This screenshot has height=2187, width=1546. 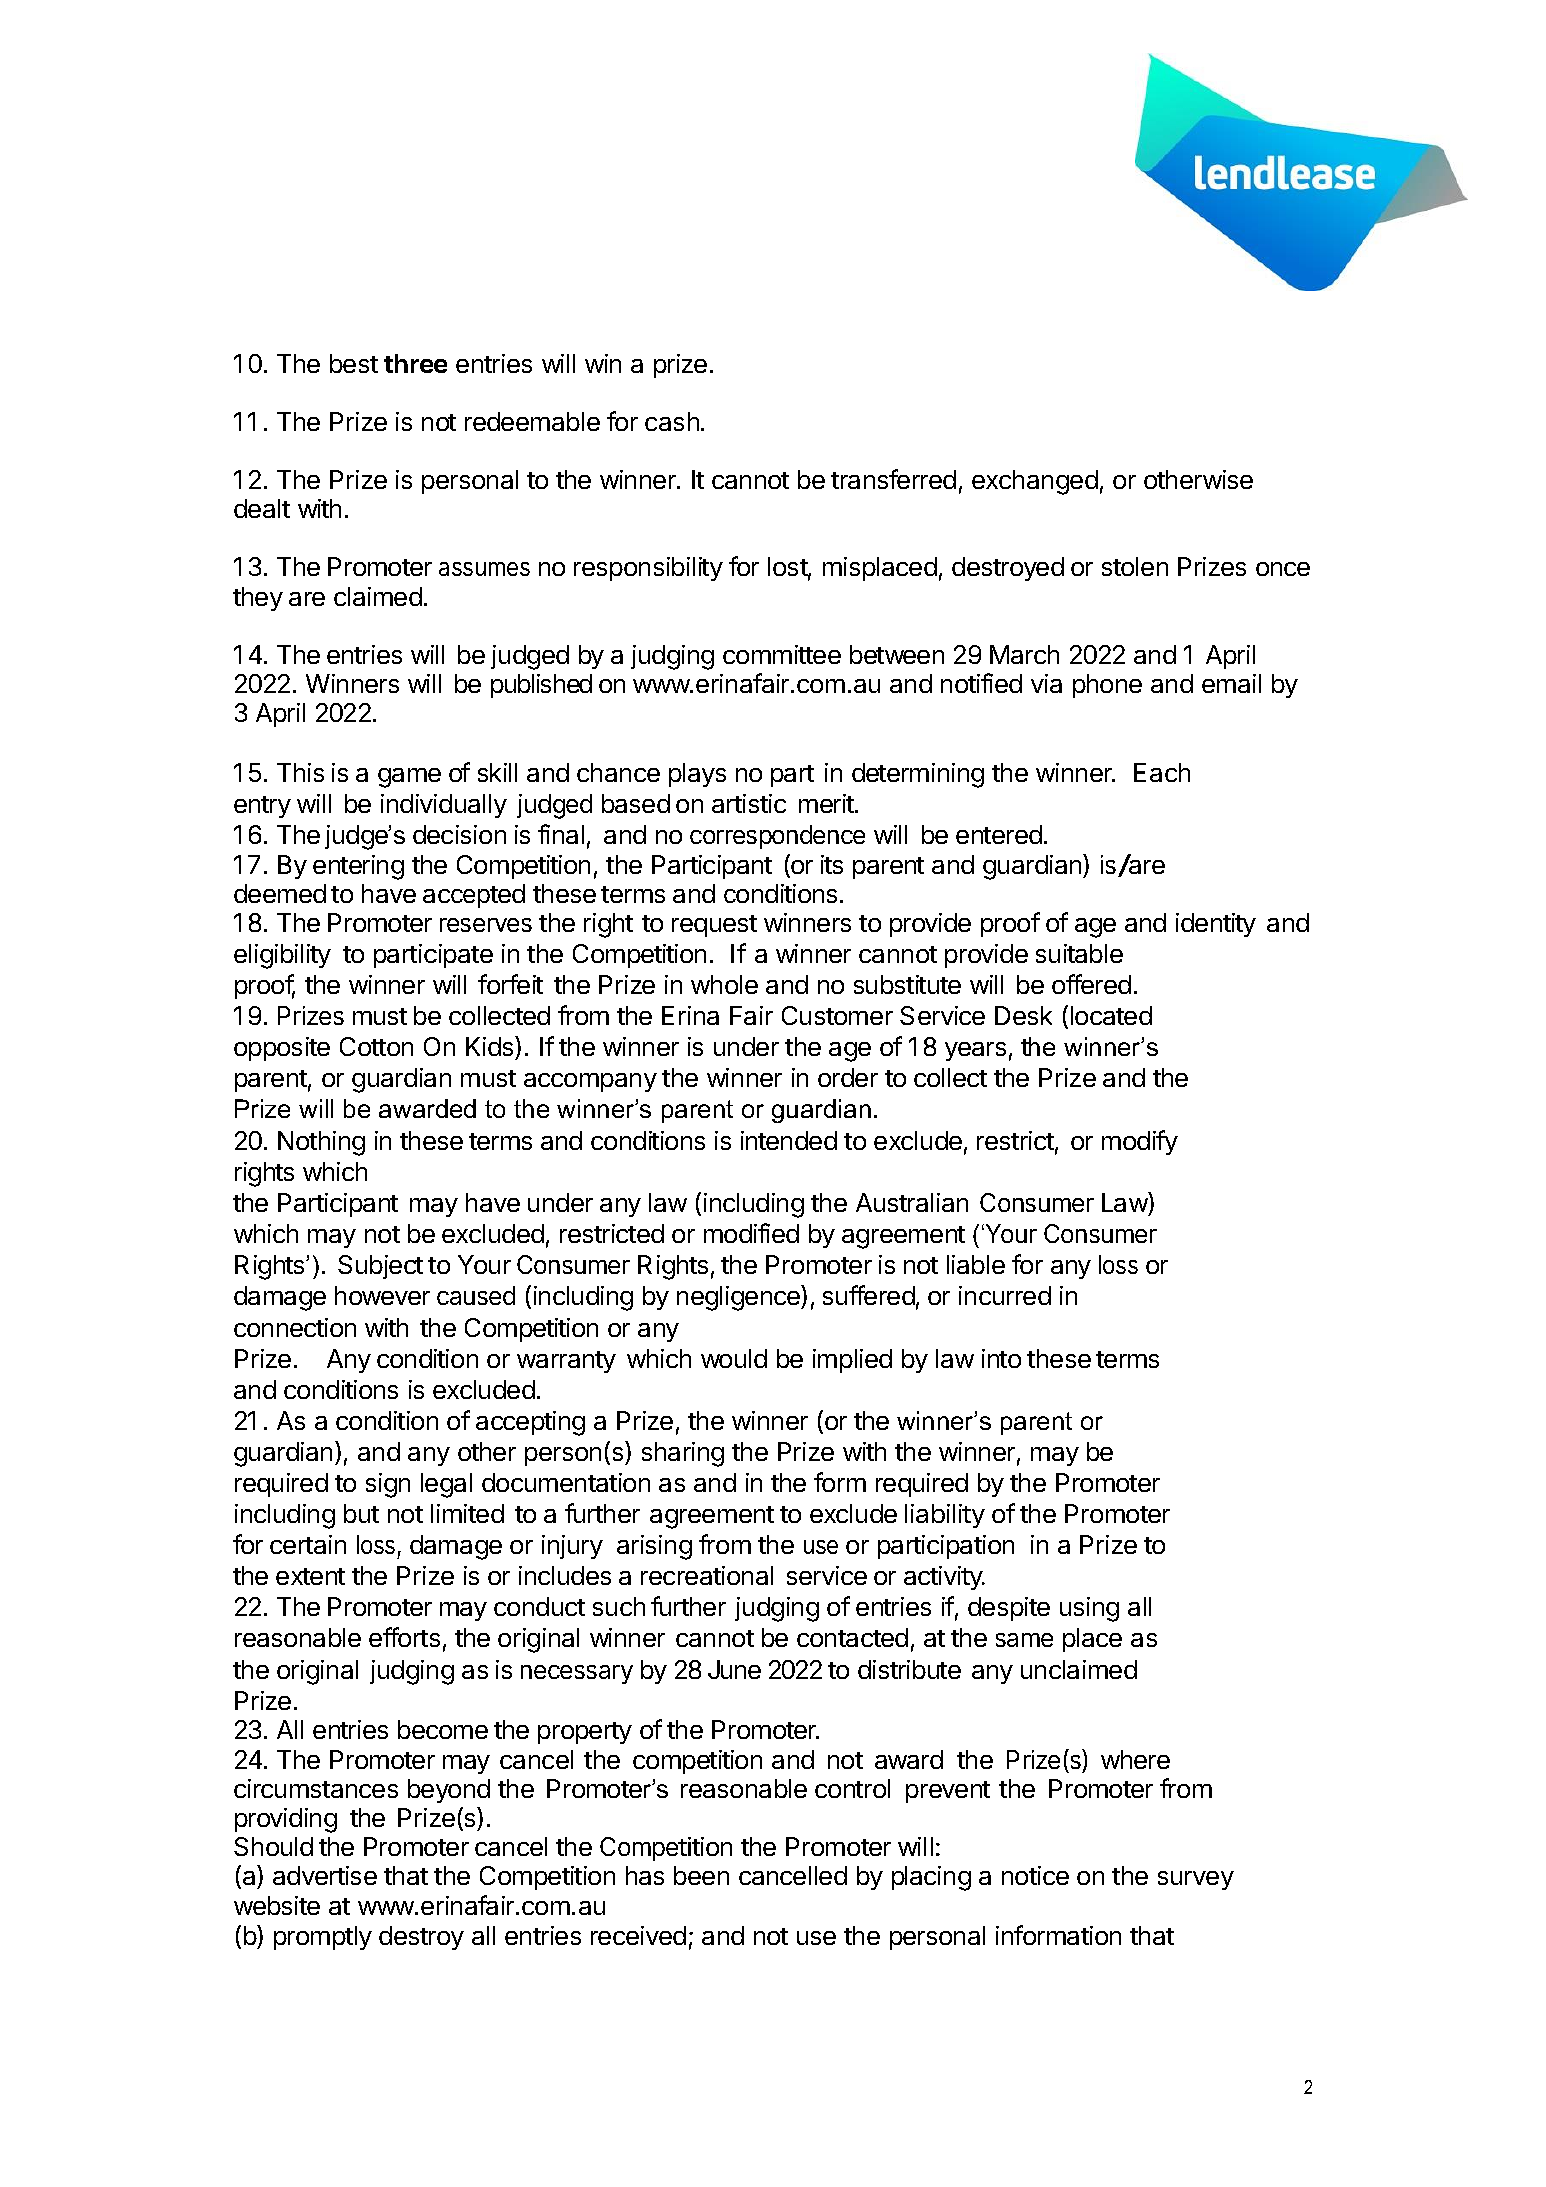 What do you see at coordinates (749, 803) in the screenshot?
I see `artistic` at bounding box center [749, 803].
